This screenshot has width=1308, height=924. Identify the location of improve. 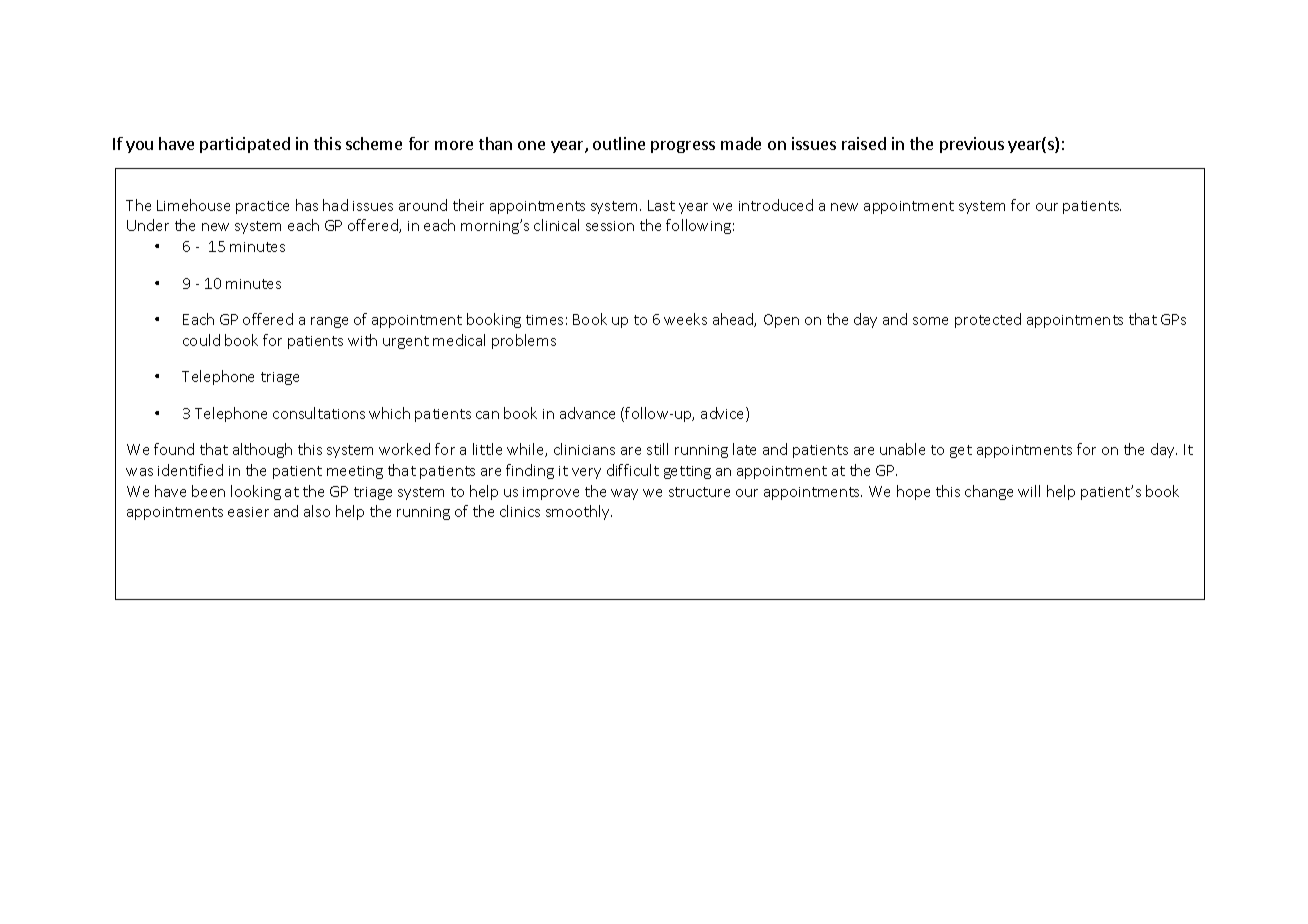
(551, 493).
